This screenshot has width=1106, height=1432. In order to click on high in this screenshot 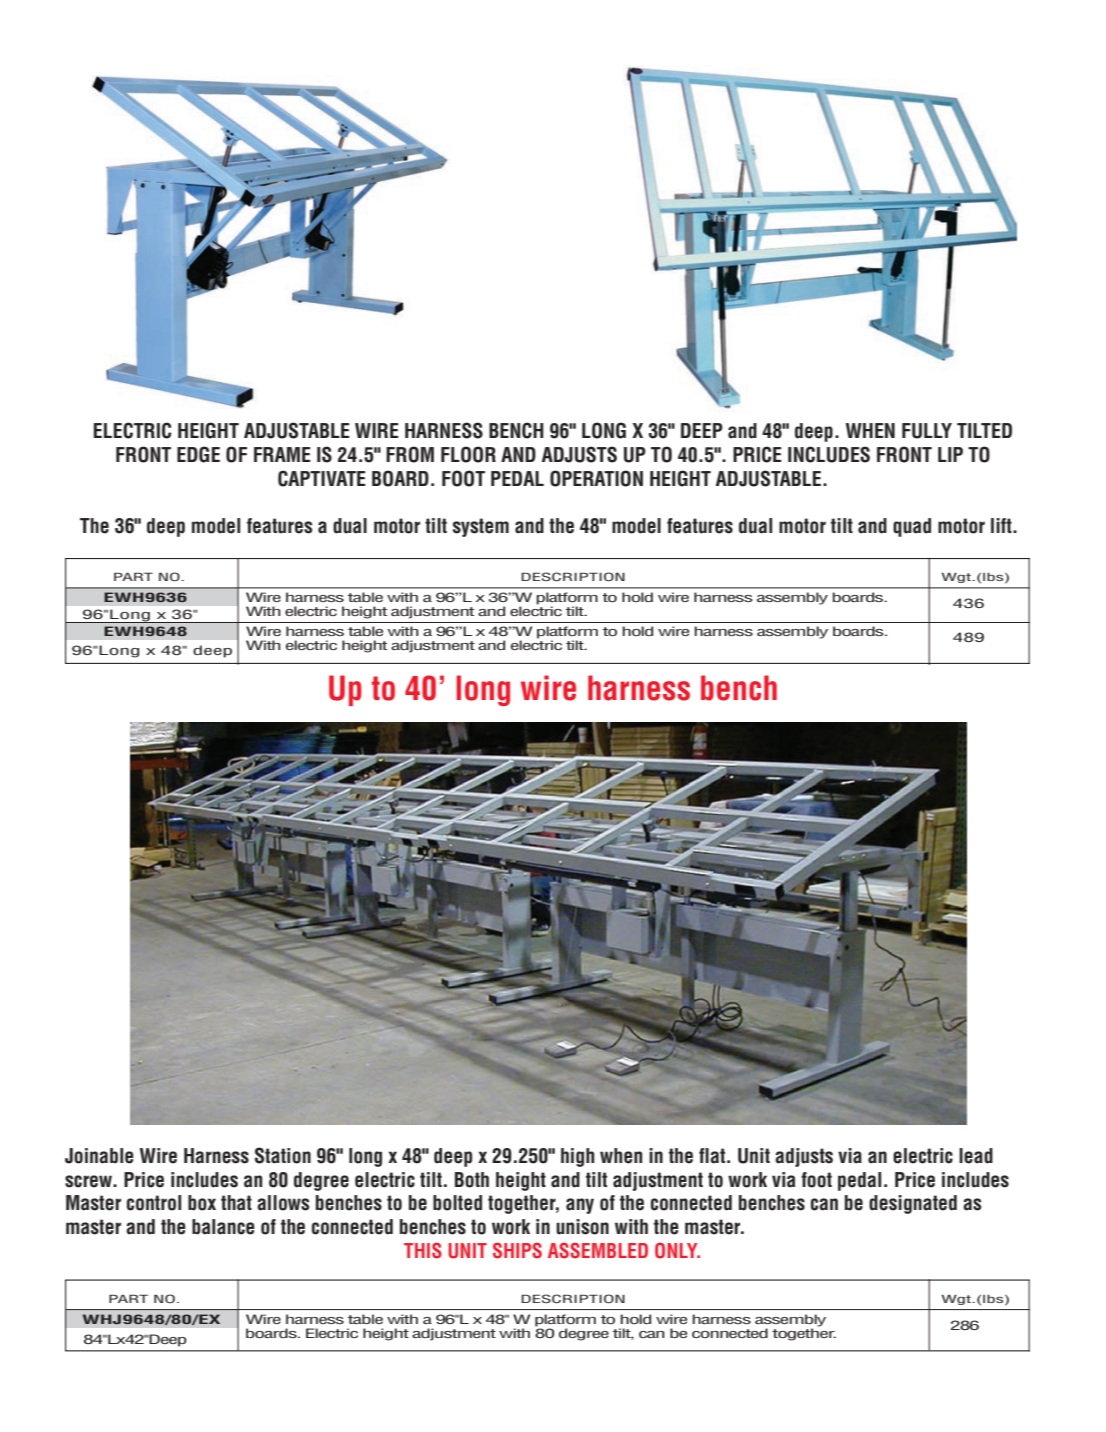, I will do `click(577, 1157)`.
